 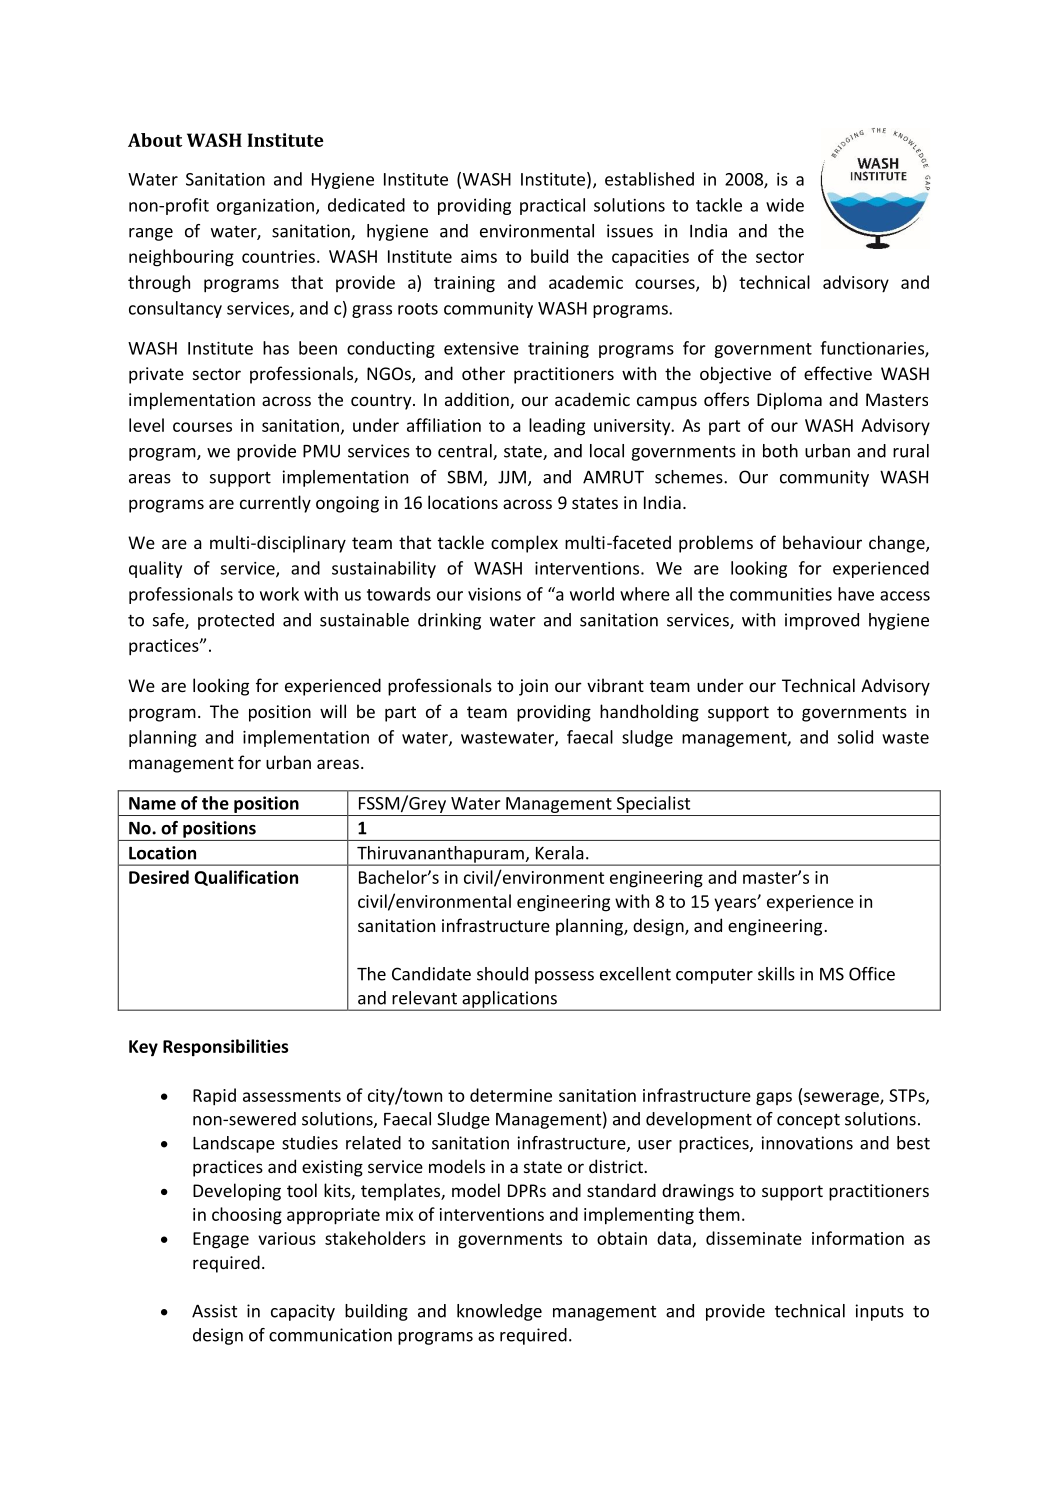 I want to click on should, so click(x=502, y=974).
